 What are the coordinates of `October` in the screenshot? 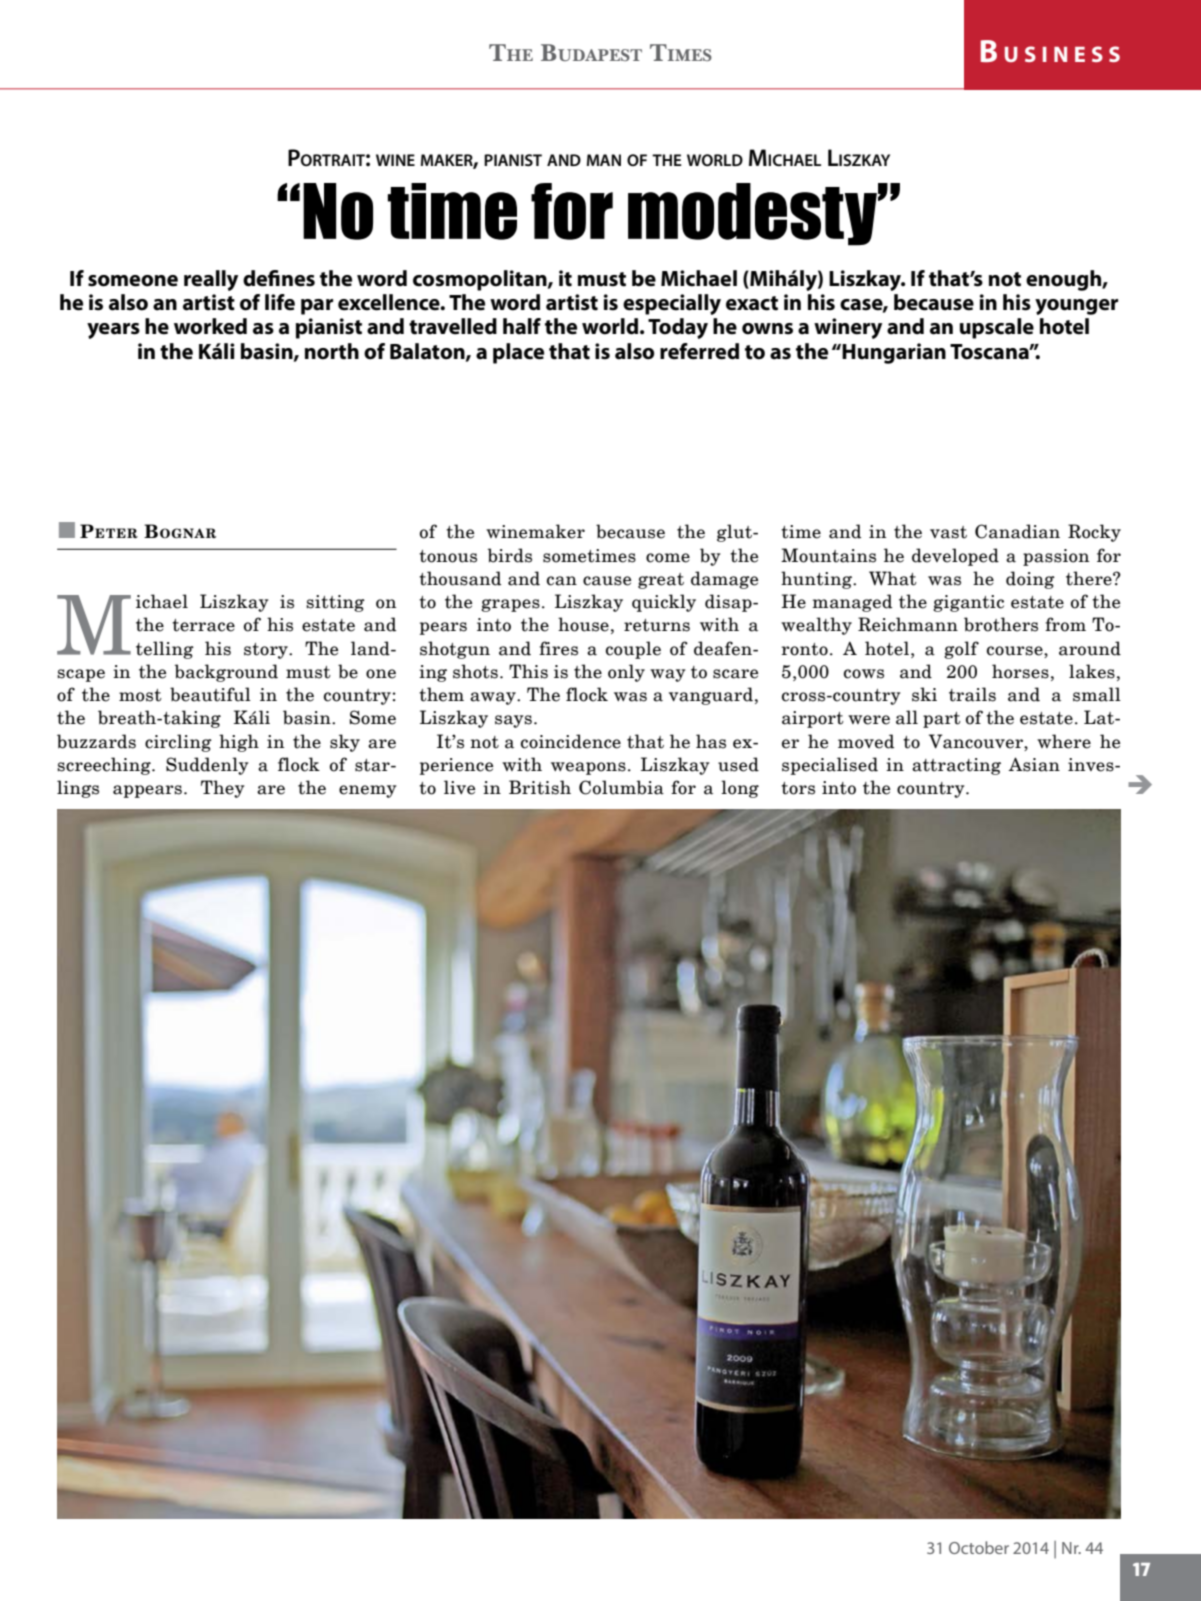 It's located at (979, 1547).
